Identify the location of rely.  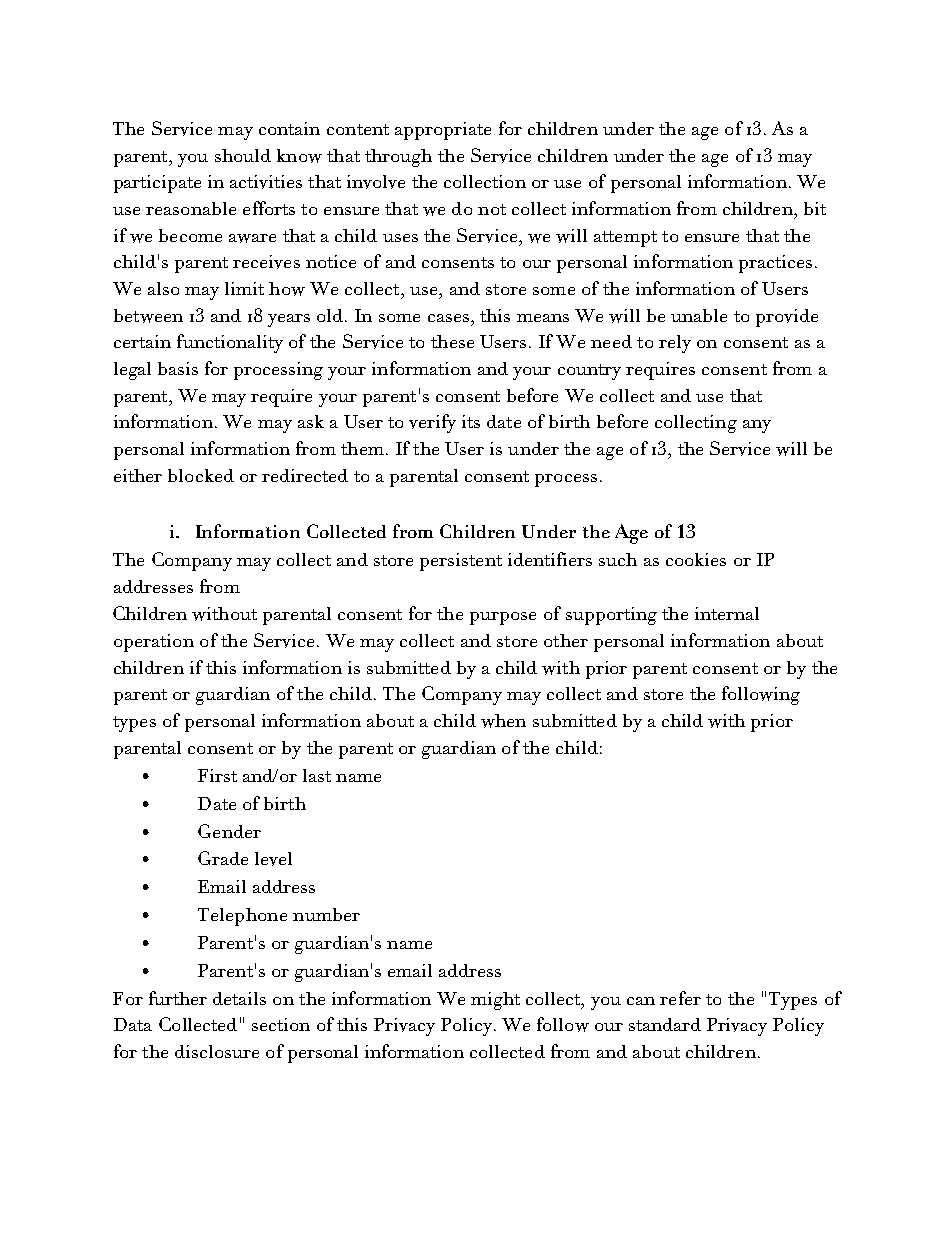
(675, 344).
